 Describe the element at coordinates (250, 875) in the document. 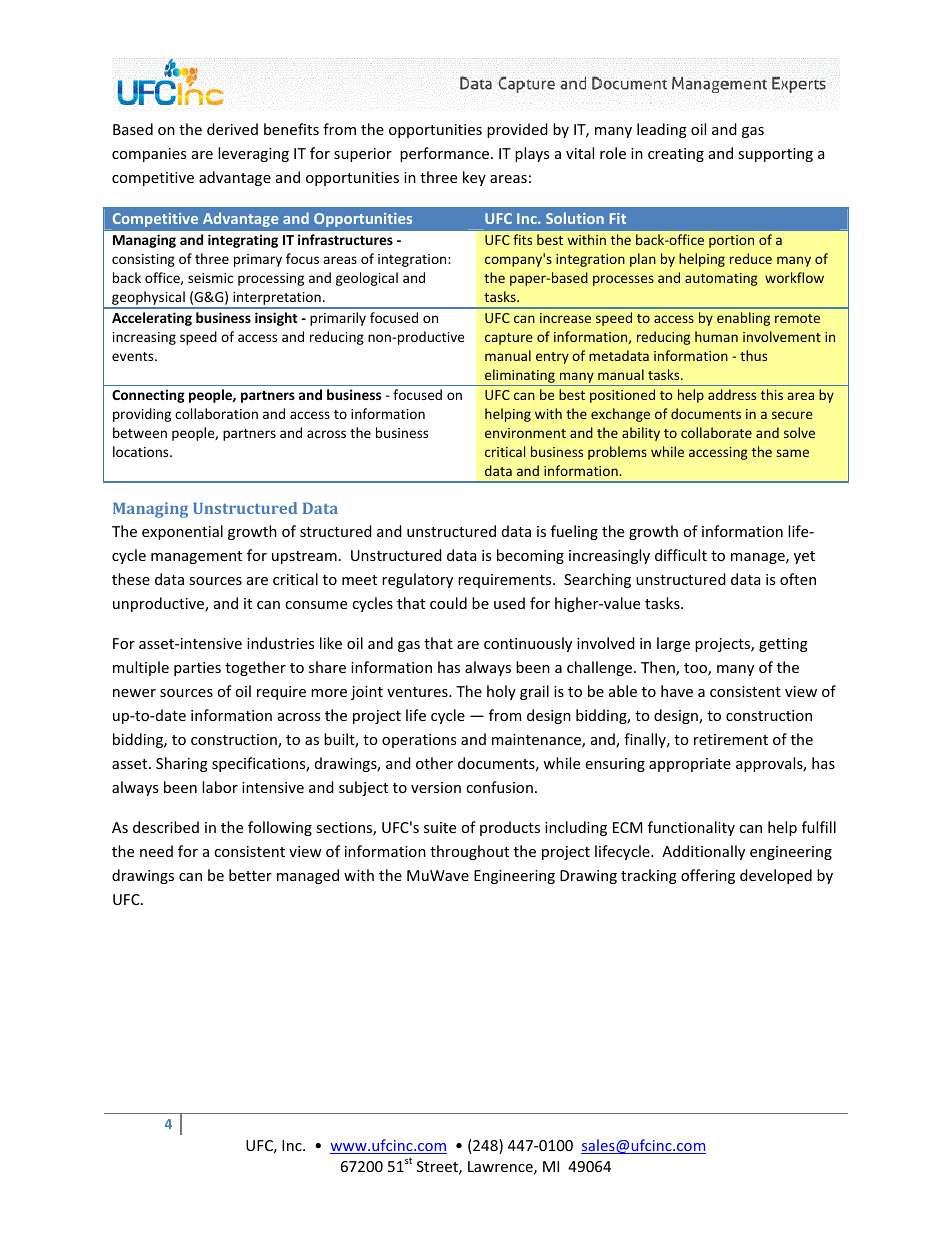

I see `better` at that location.
